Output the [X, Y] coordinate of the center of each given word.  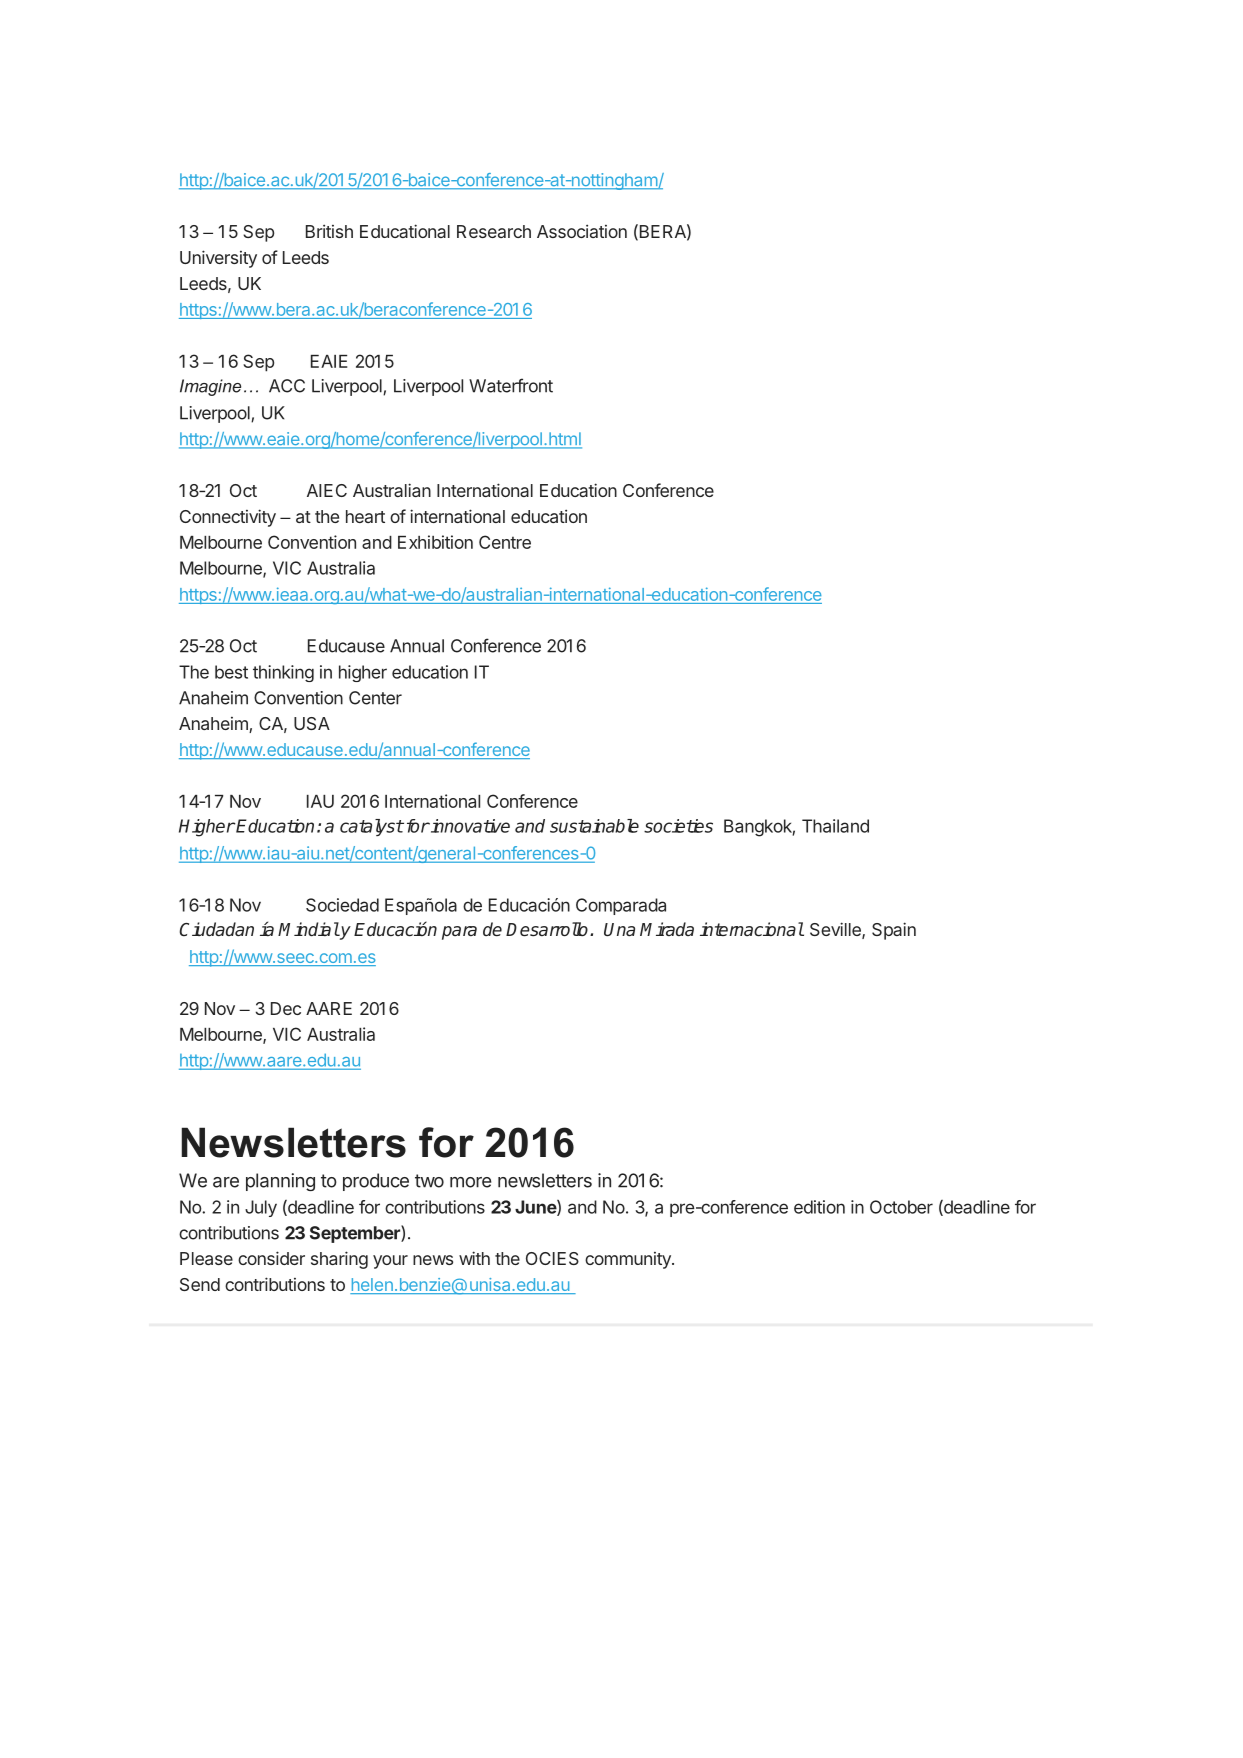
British [329, 231]
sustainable [594, 826]
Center [375, 698]
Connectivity [228, 518]
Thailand [835, 826]
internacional [752, 929]
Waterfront [511, 385]
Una [619, 929]
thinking [283, 673]
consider [271, 1258]
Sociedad [342, 905]
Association [582, 231]
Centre [505, 542]
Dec [286, 1008]
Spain [894, 931]
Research [494, 231]
